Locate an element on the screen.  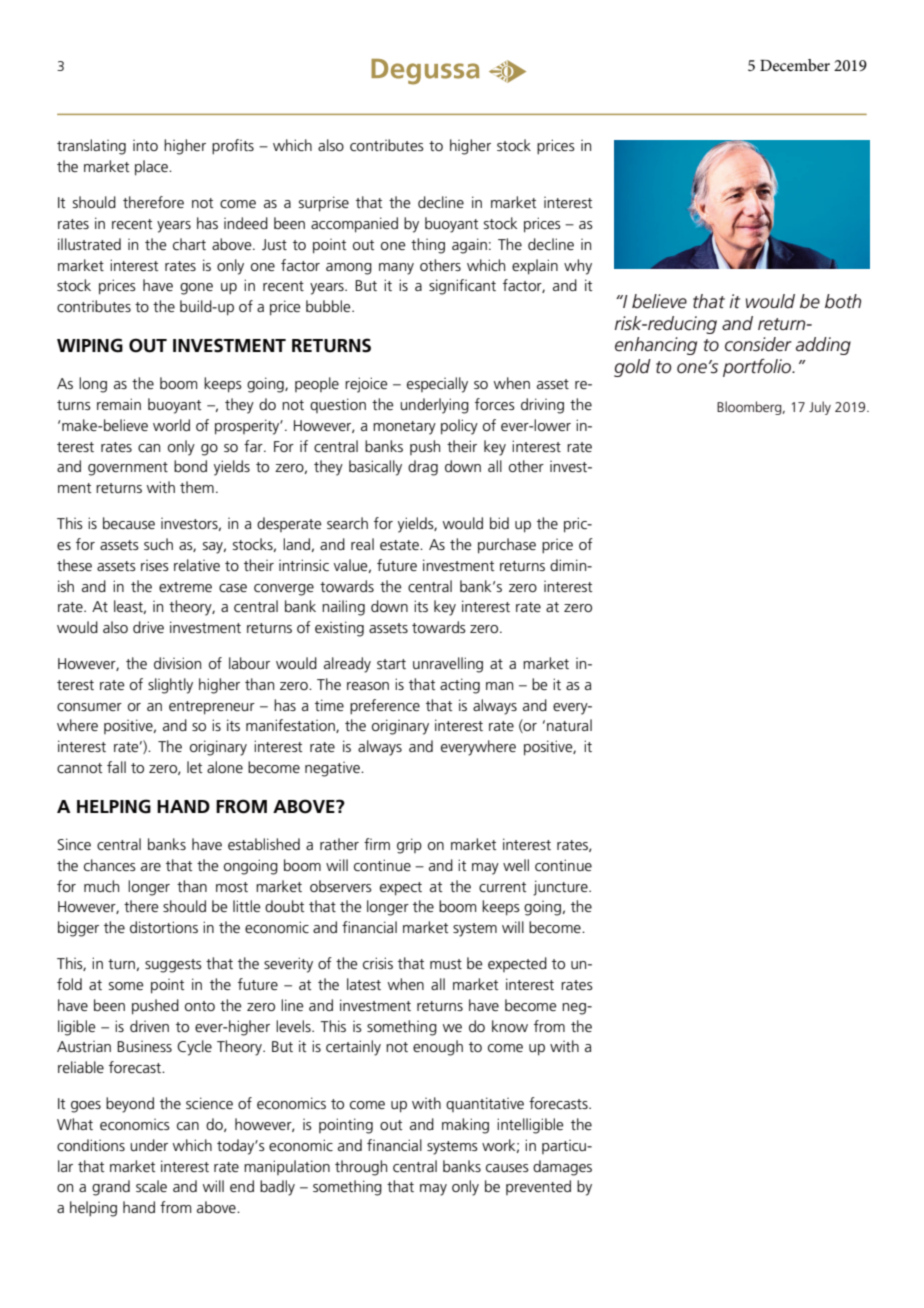
making is located at coordinates (465, 1126).
